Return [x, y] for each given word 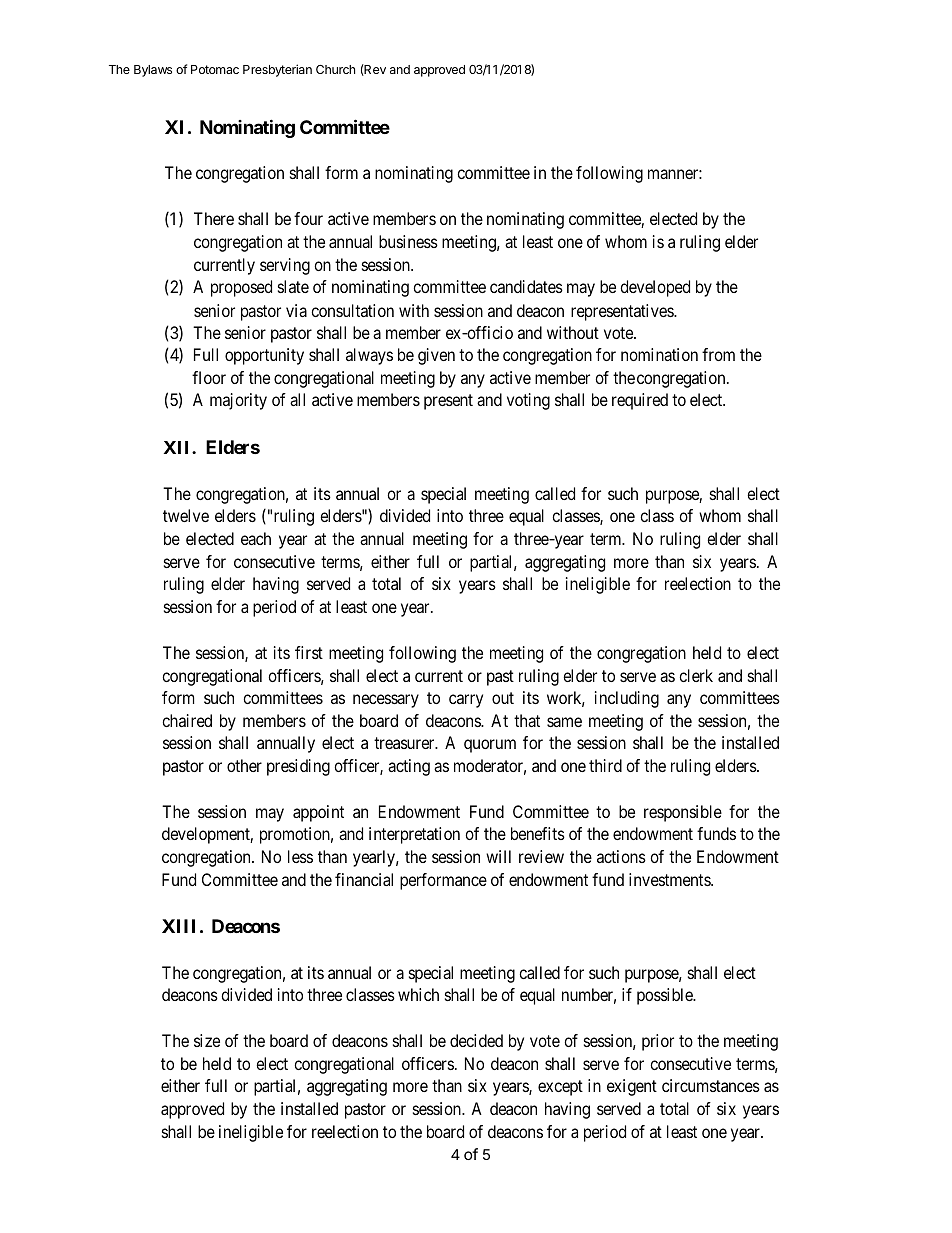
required [640, 401]
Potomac [215, 69]
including [627, 699]
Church [335, 69]
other [244, 765]
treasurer [405, 743]
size [207, 1040]
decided [476, 1040]
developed [655, 288]
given [436, 356]
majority [238, 401]
